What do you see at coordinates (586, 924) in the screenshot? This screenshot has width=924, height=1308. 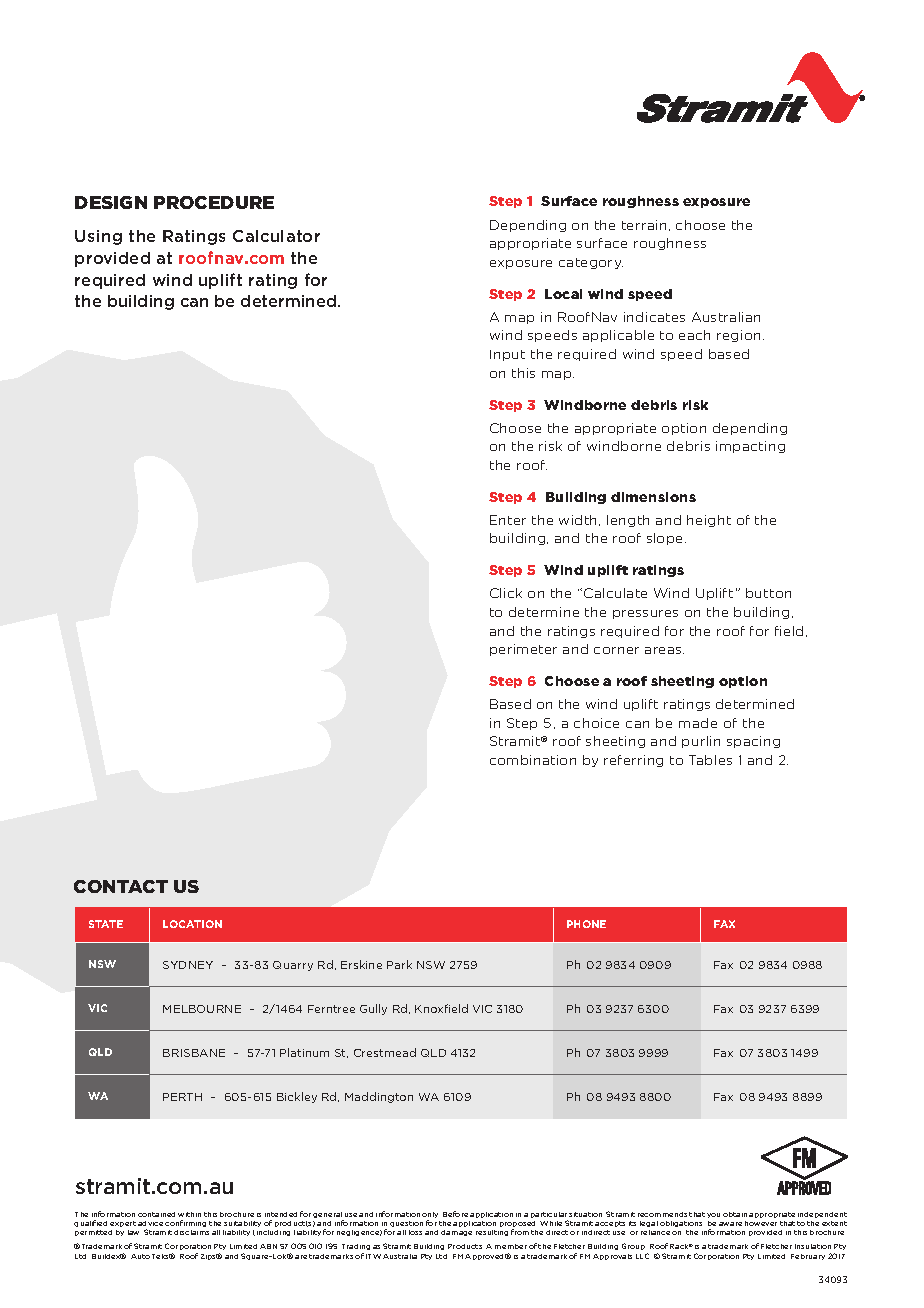 I see `PHONE` at bounding box center [586, 924].
